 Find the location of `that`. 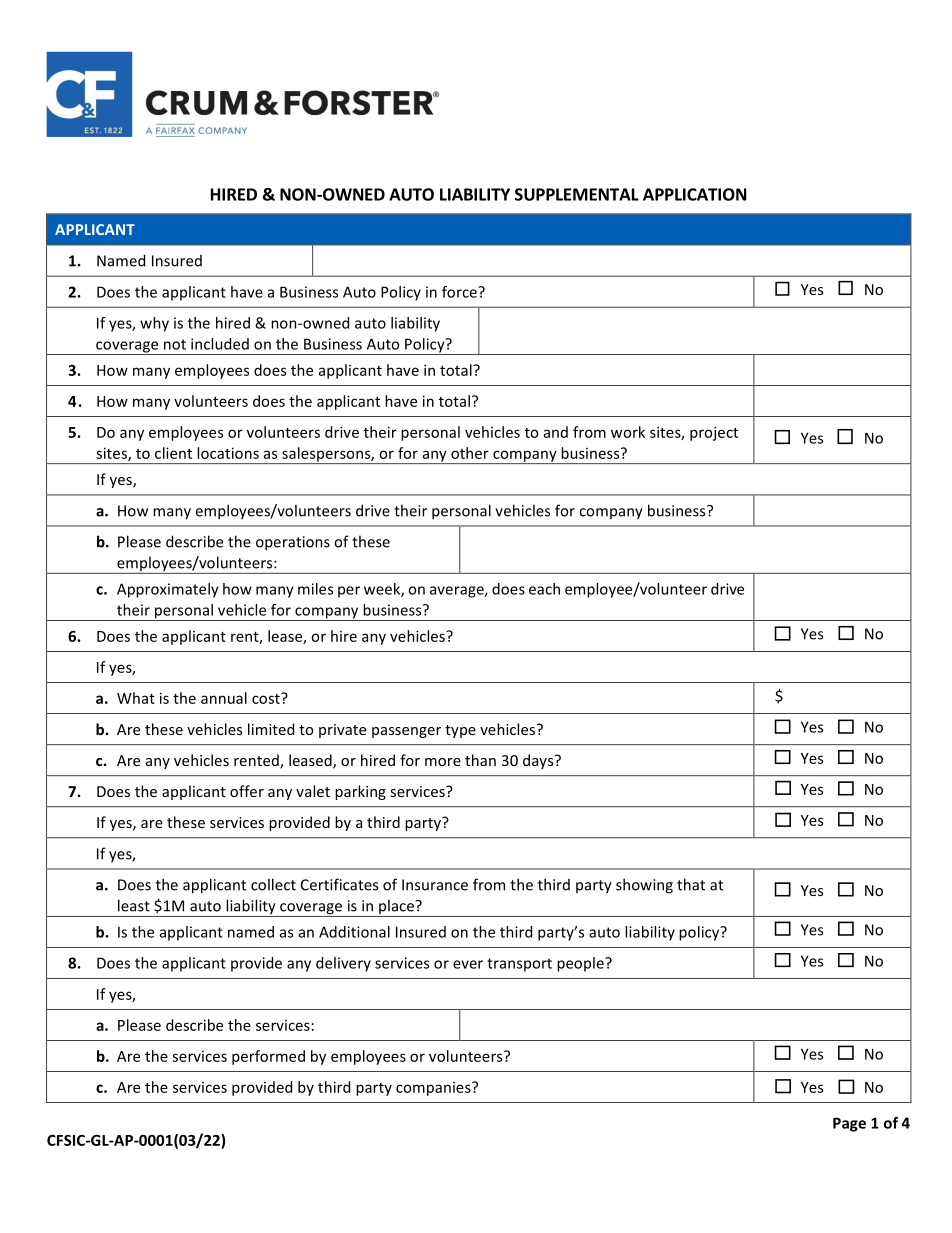

that is located at coordinates (691, 884).
